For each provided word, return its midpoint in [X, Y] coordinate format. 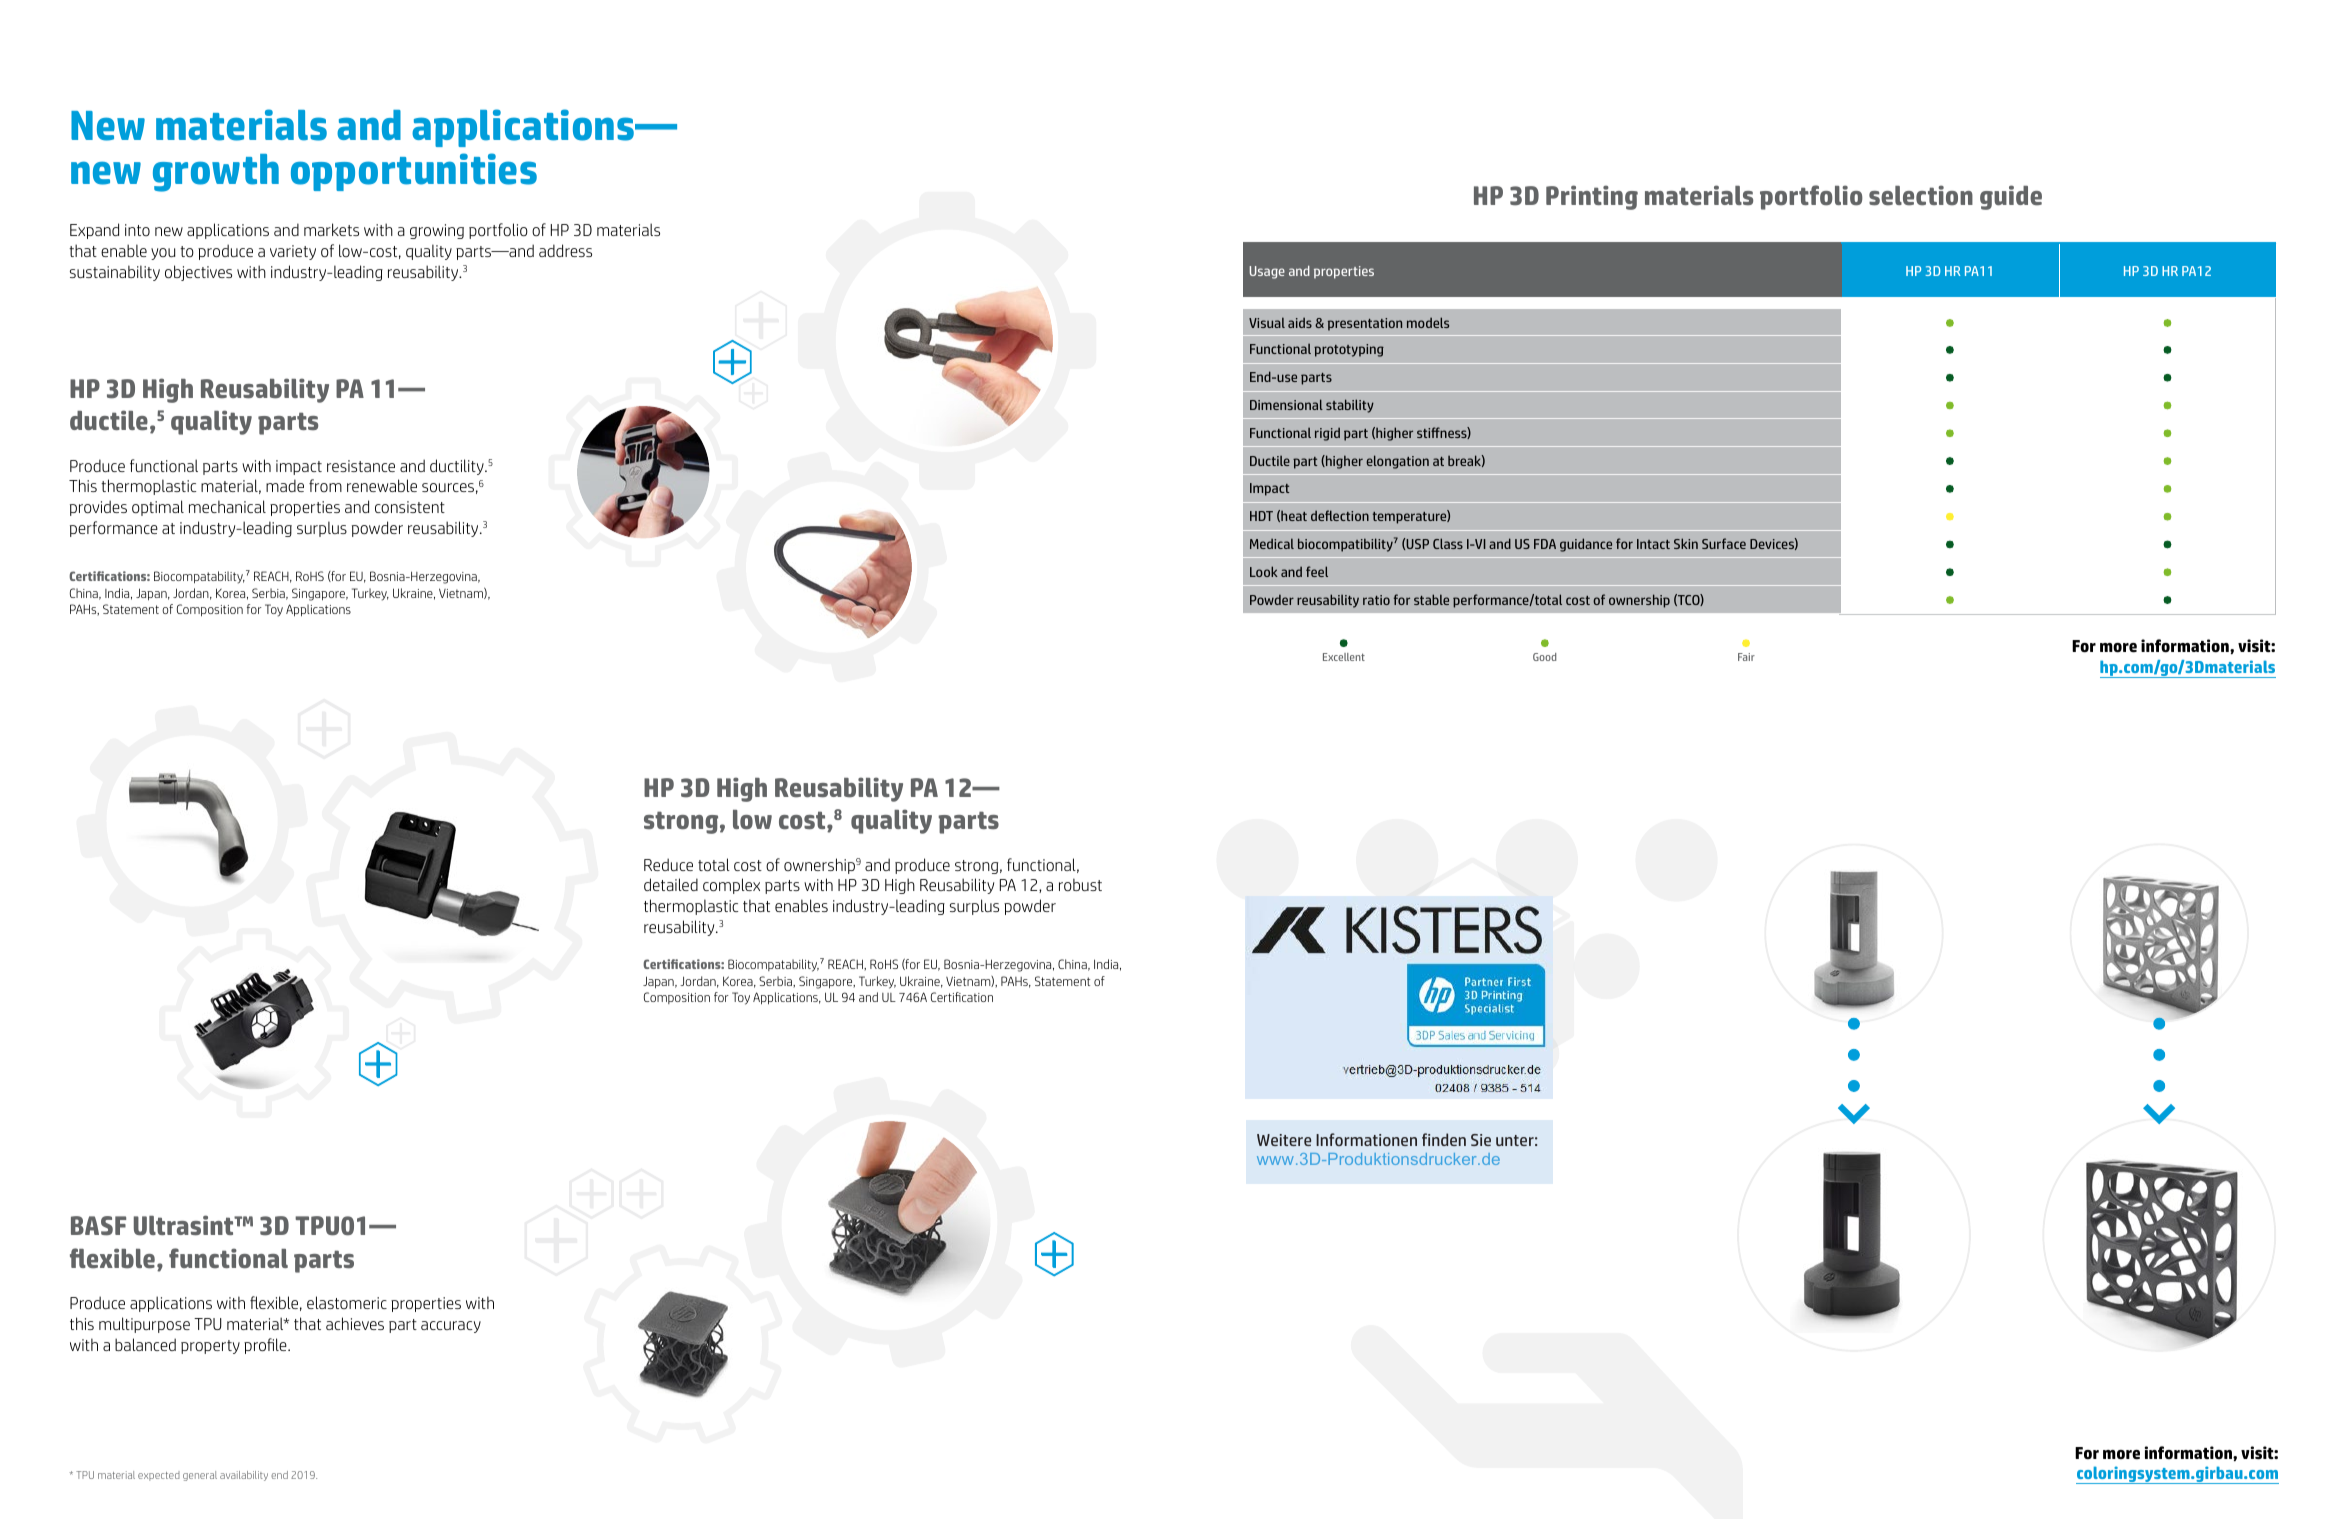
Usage [1267, 272]
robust [1080, 884]
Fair [1746, 657]
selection [1921, 195]
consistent [410, 507]
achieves [355, 1323]
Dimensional [1286, 404]
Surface [1724, 543]
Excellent [1344, 657]
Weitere [1284, 1140]
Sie [1481, 1140]
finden [1444, 1139]
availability [244, 1476]
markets [331, 229]
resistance [361, 466]
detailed [671, 884]
